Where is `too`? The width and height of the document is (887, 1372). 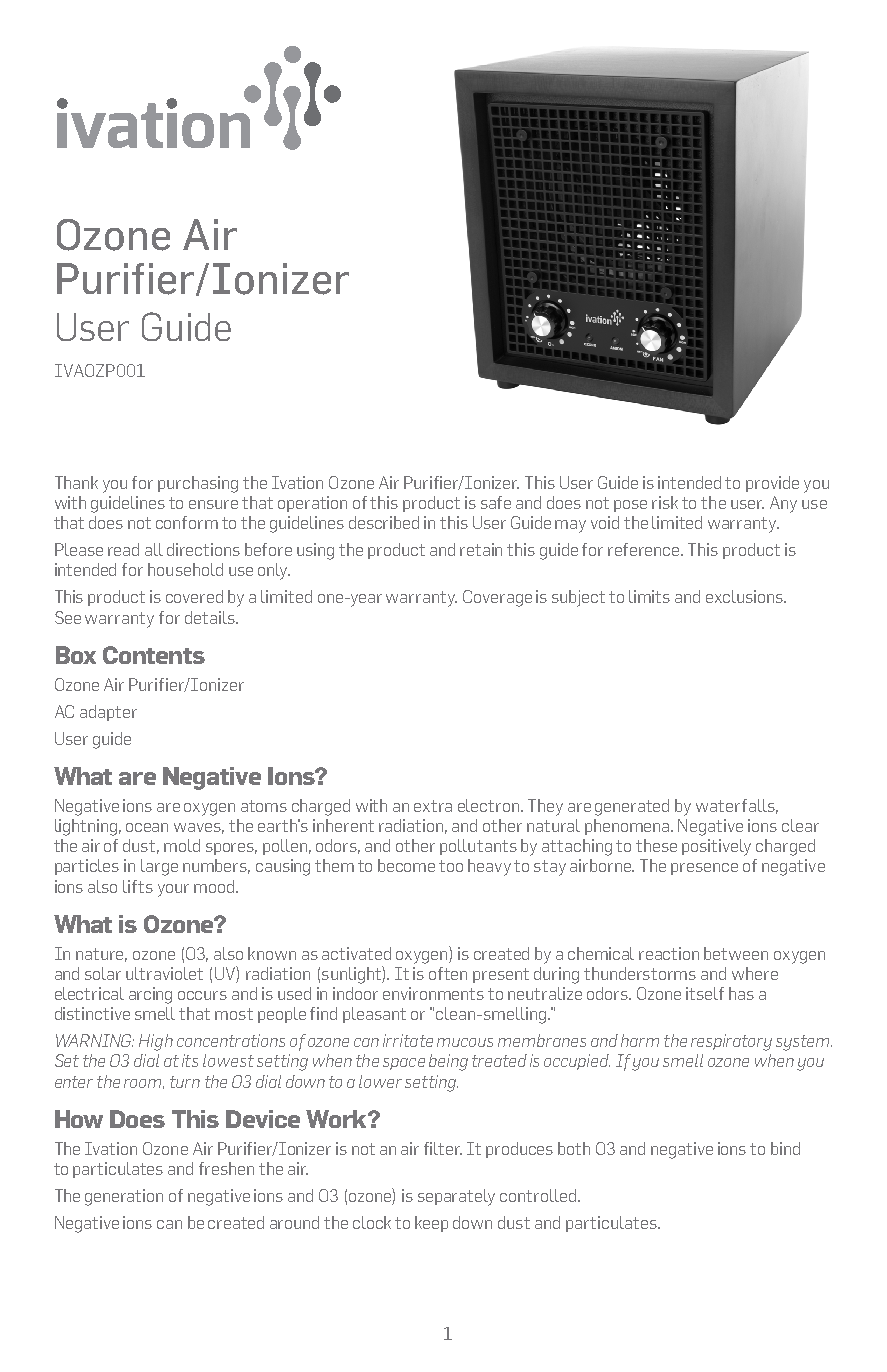
too is located at coordinates (451, 866).
